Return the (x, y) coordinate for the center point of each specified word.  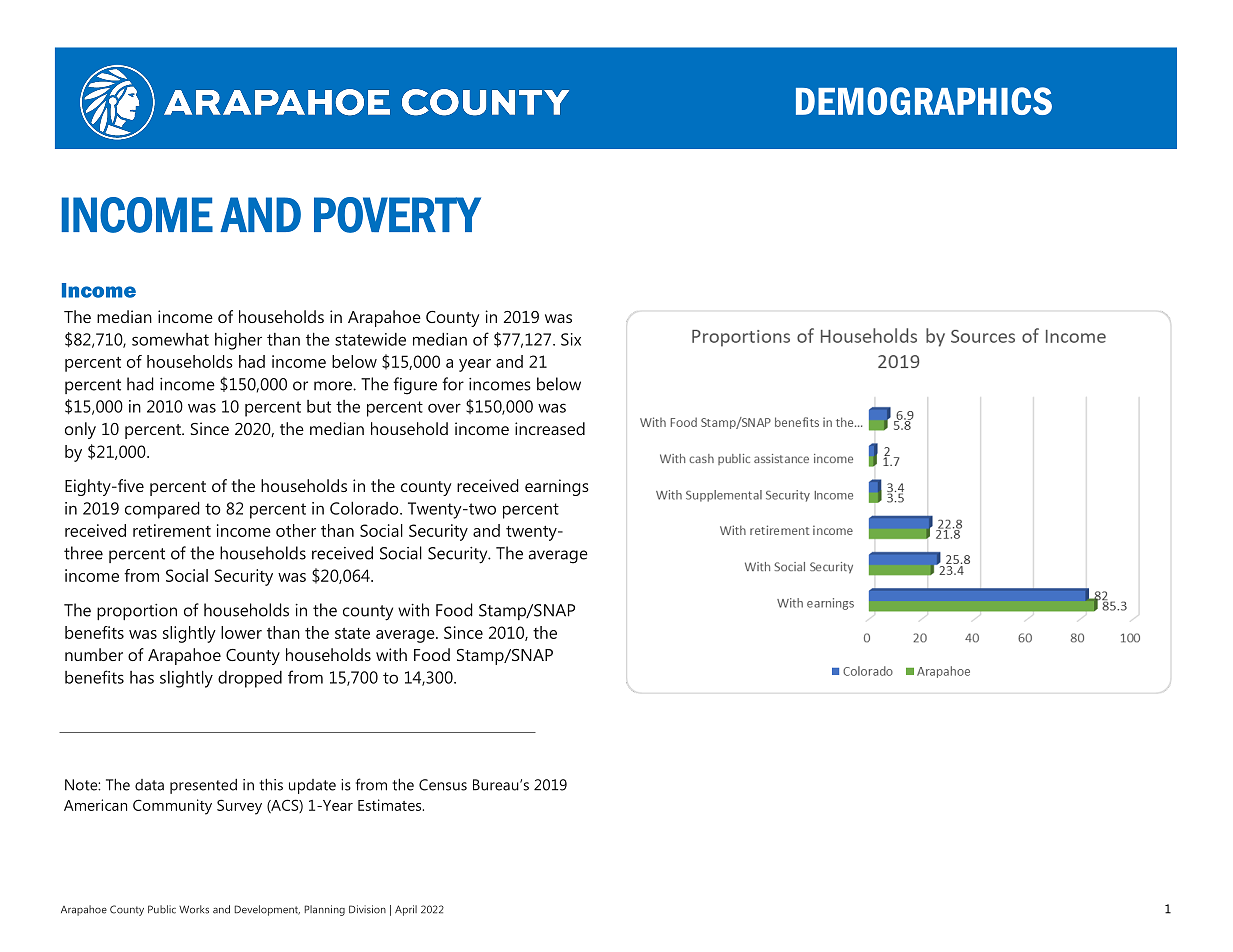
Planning (325, 910)
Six (571, 339)
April (406, 910)
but (319, 406)
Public (162, 909)
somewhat (170, 339)
